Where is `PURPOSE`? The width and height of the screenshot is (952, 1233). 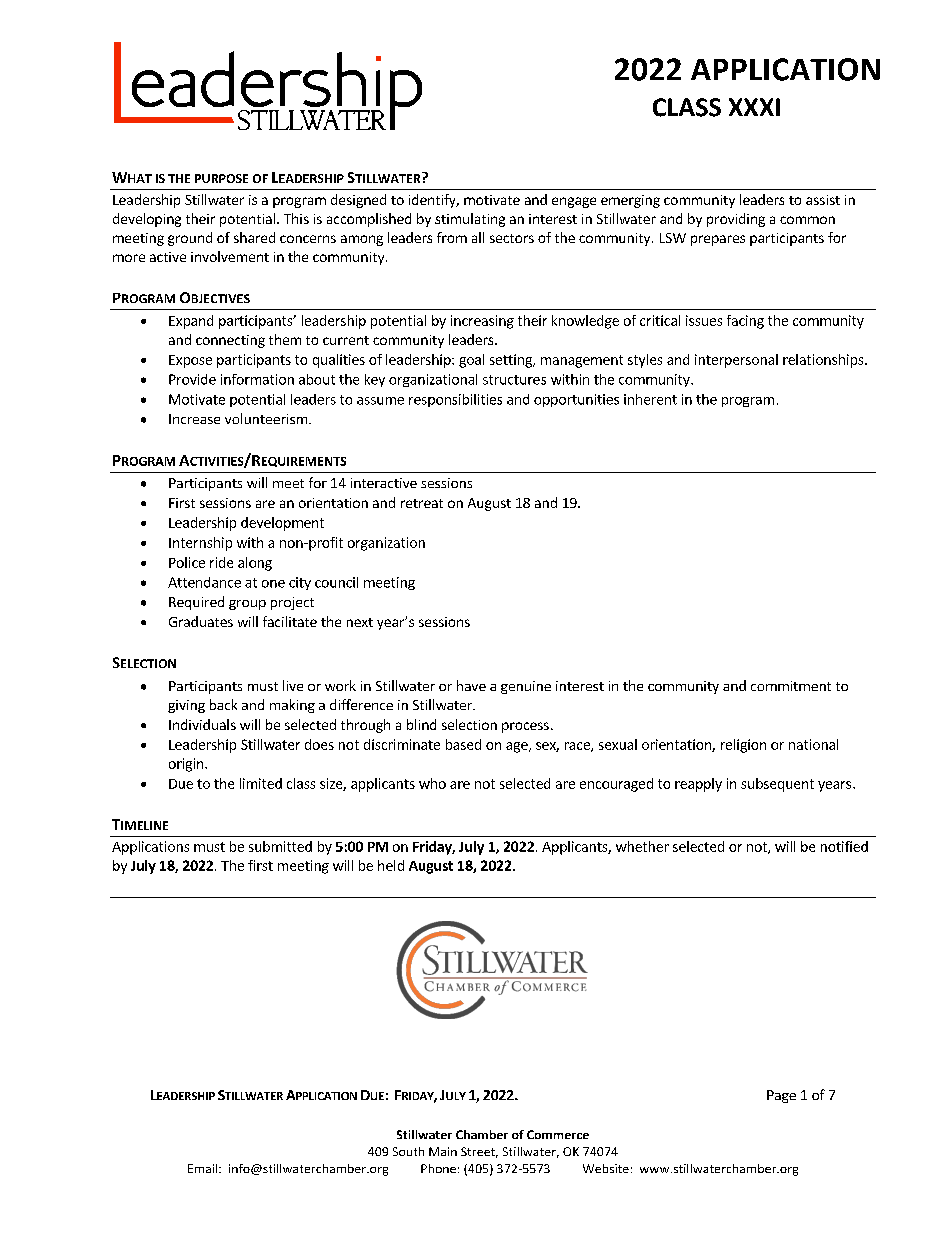
PURPOSE is located at coordinates (221, 178).
